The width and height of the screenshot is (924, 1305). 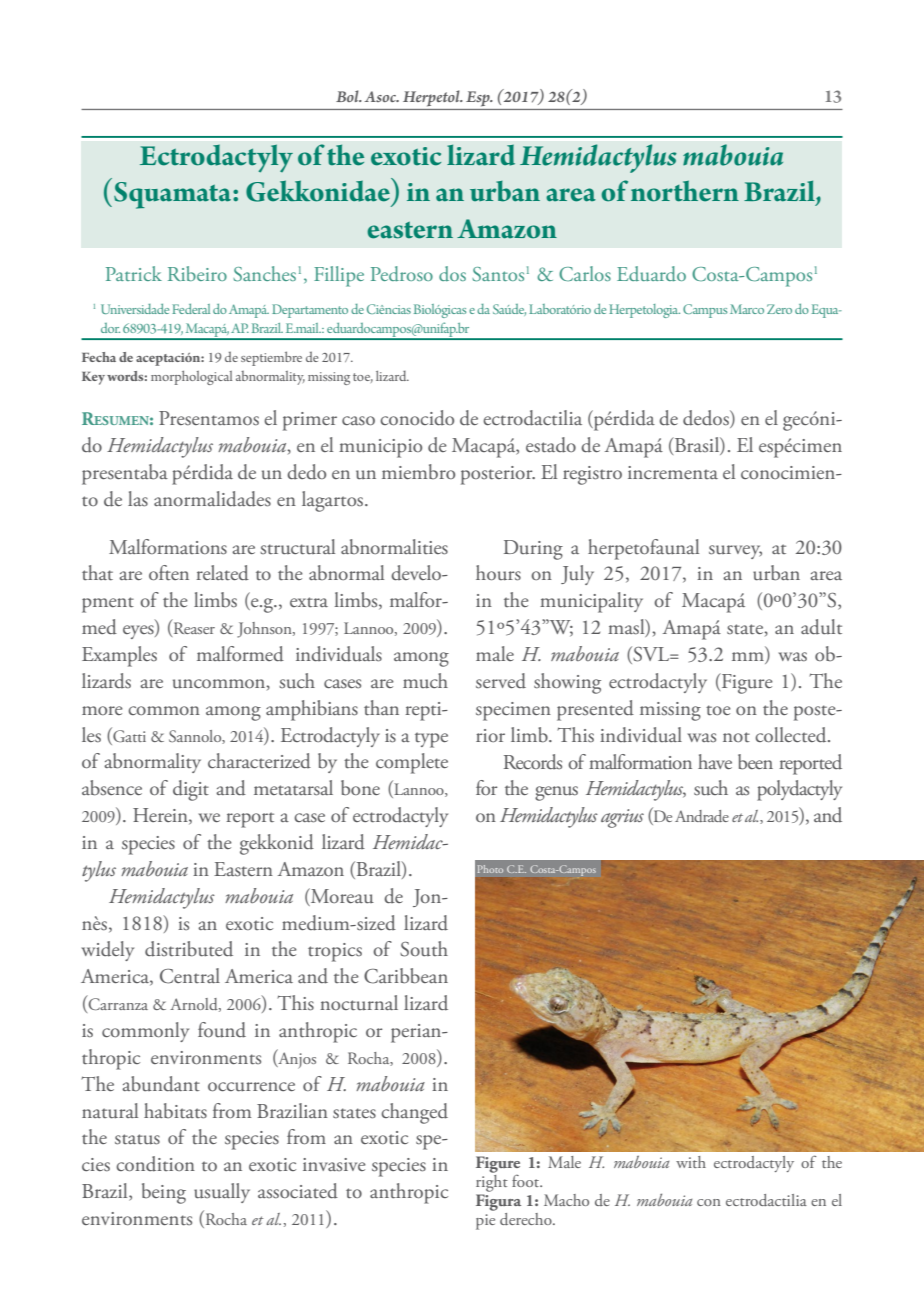 I want to click on morphological, so click(x=191, y=378).
